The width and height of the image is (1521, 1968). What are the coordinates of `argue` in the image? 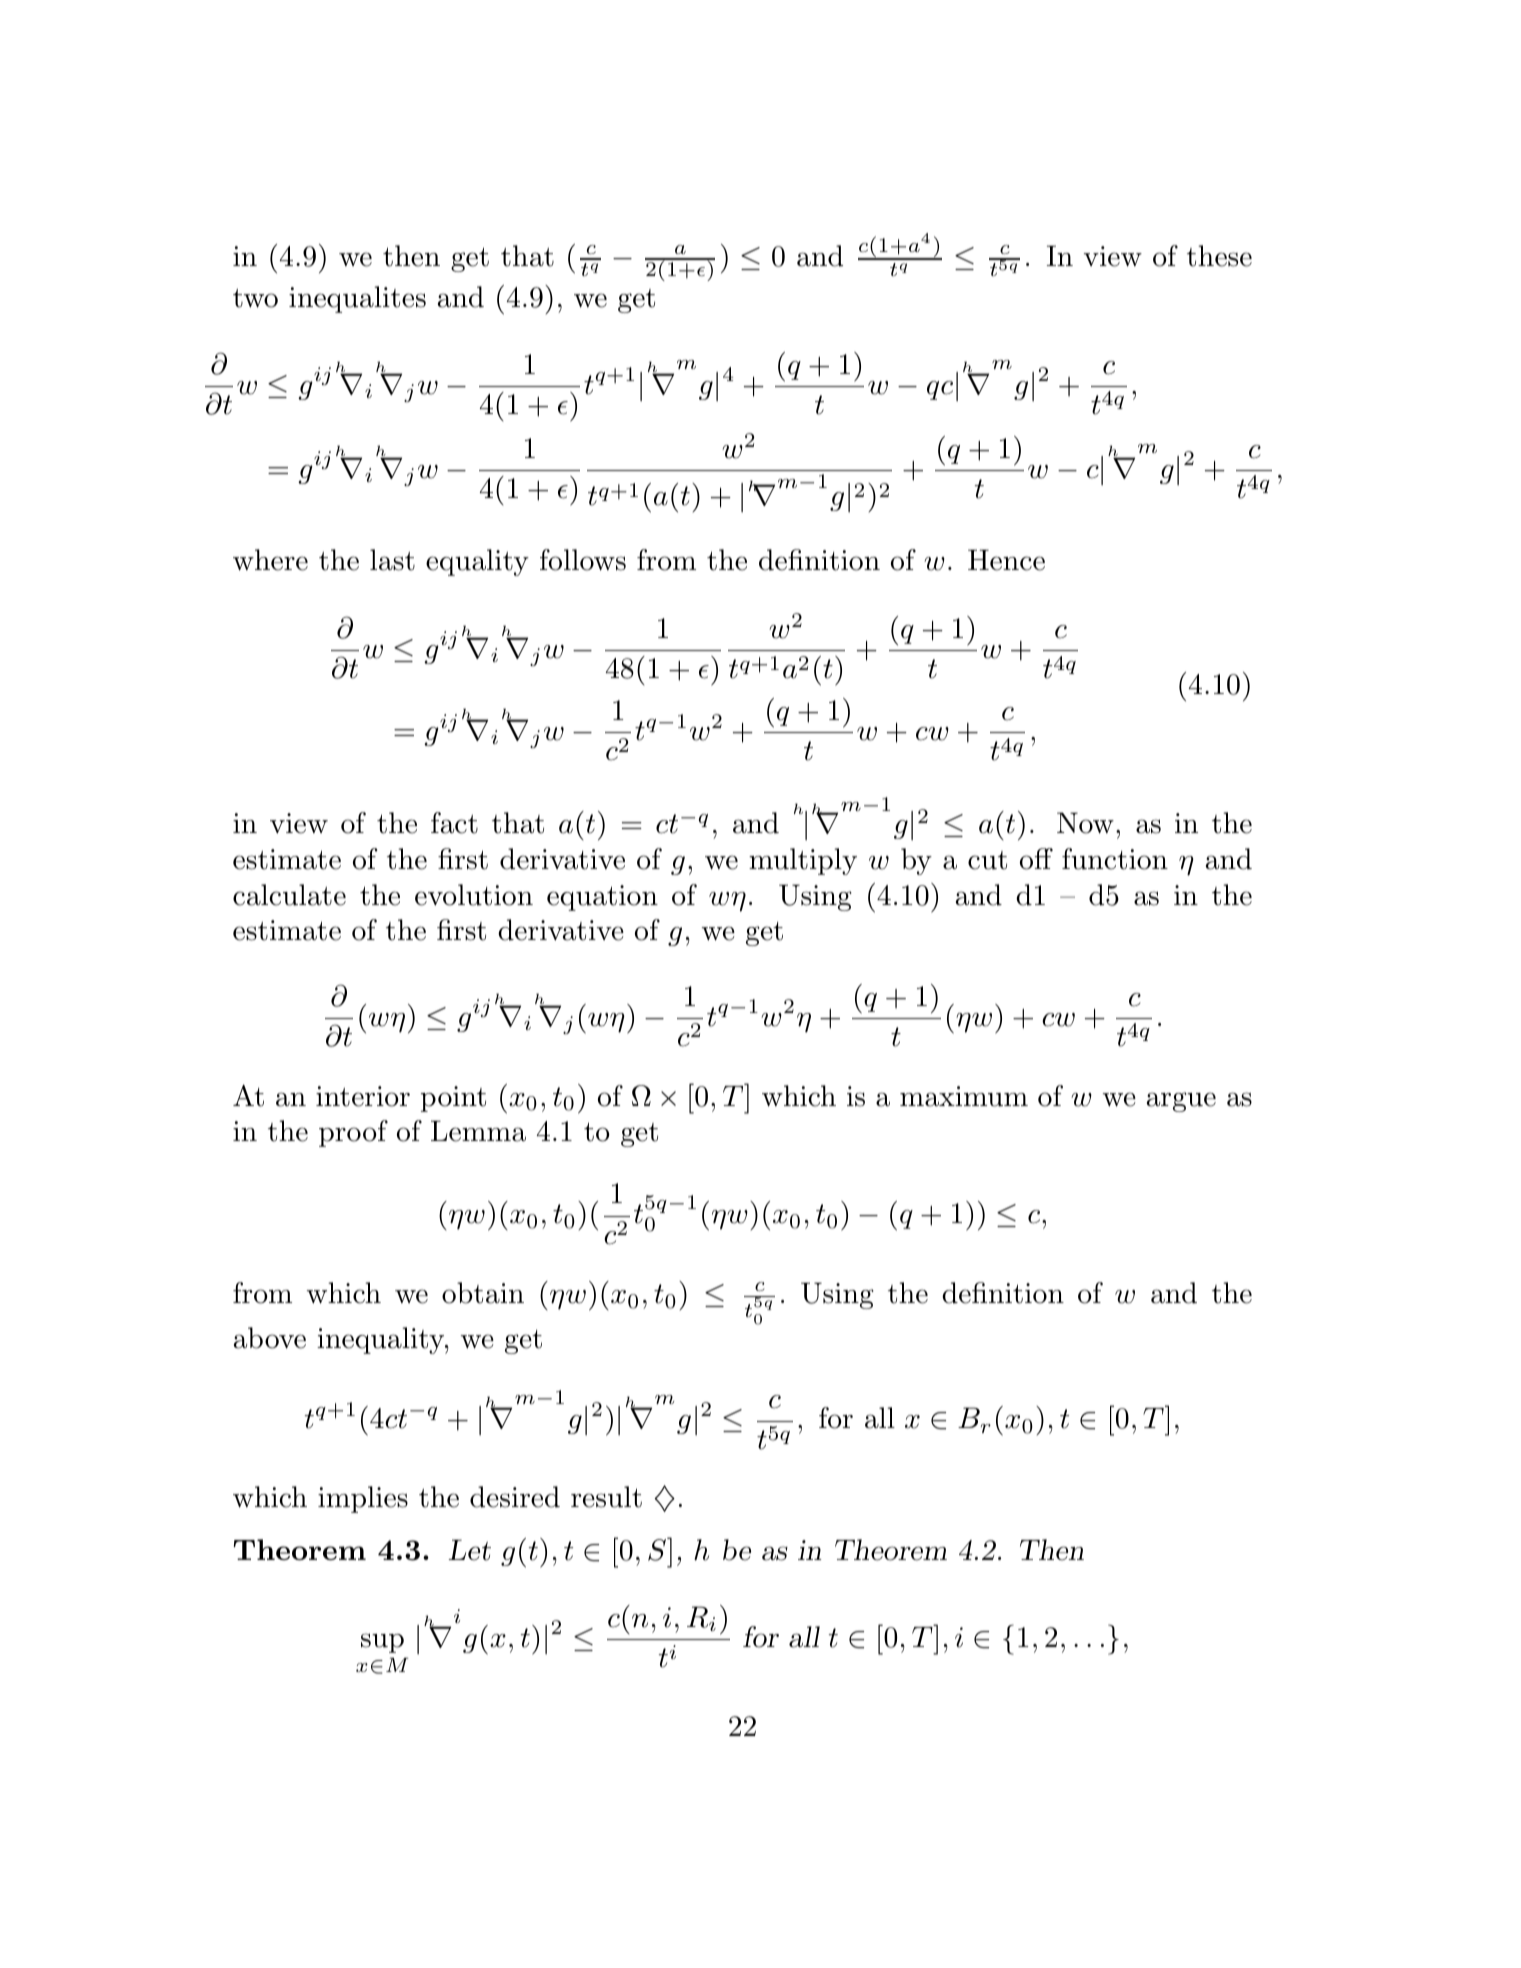 It's located at (1181, 1102).
